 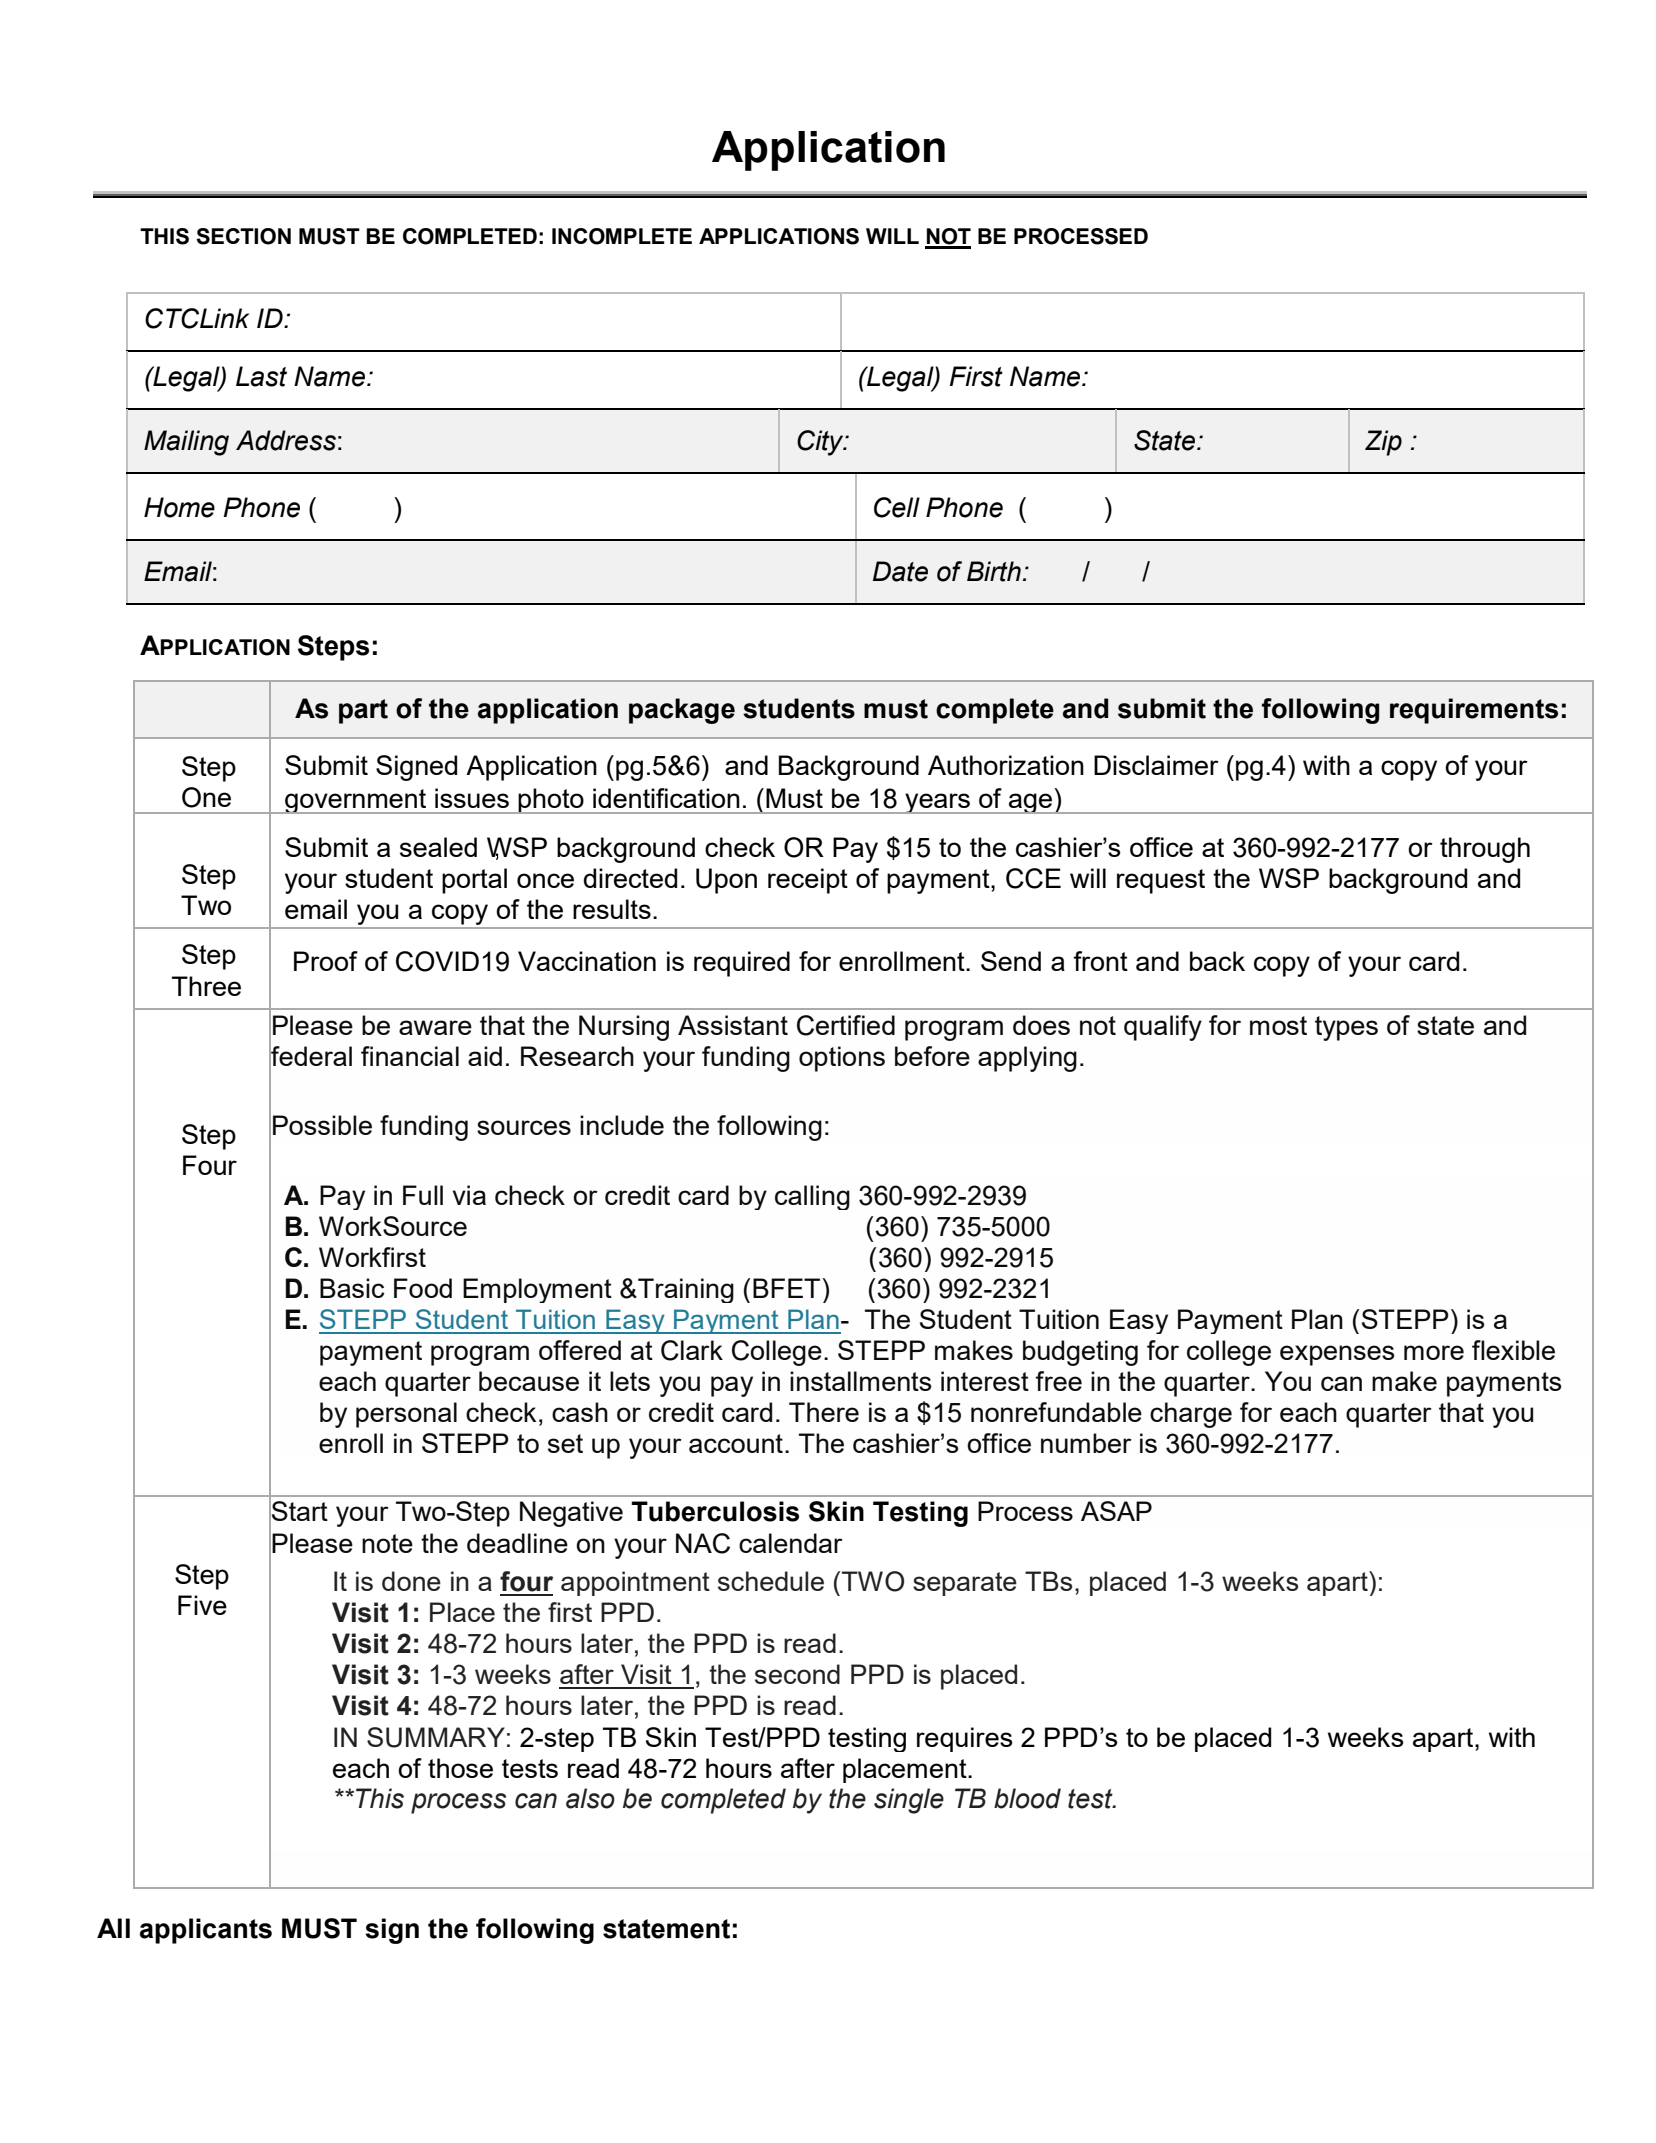 What do you see at coordinates (322, 1125) in the screenshot?
I see `Possible` at bounding box center [322, 1125].
